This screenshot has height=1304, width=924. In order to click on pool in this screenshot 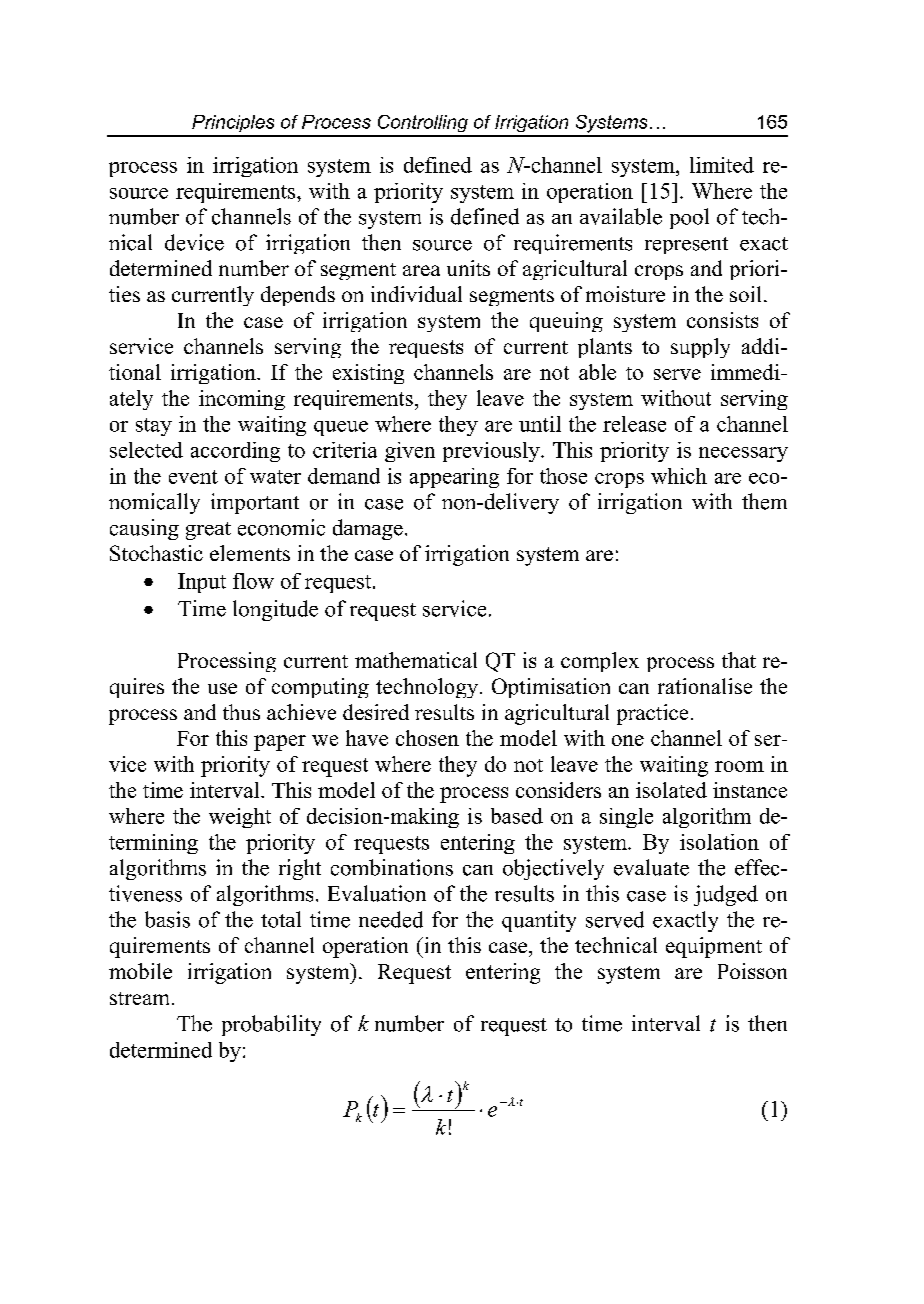, I will do `click(689, 218)`.
